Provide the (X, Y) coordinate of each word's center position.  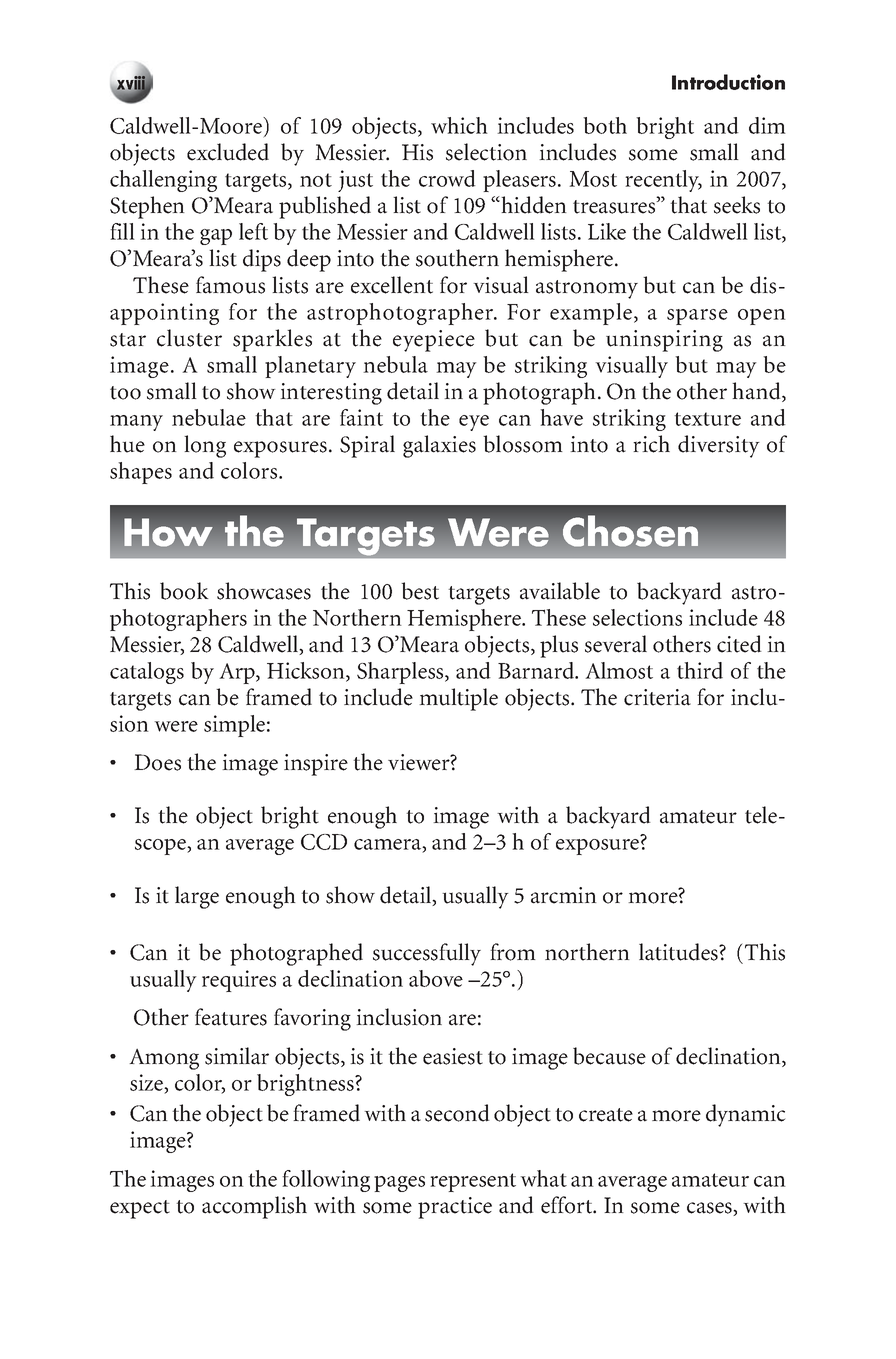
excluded (228, 152)
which (459, 125)
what (543, 1178)
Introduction (728, 82)
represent (473, 1182)
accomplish (254, 1207)
